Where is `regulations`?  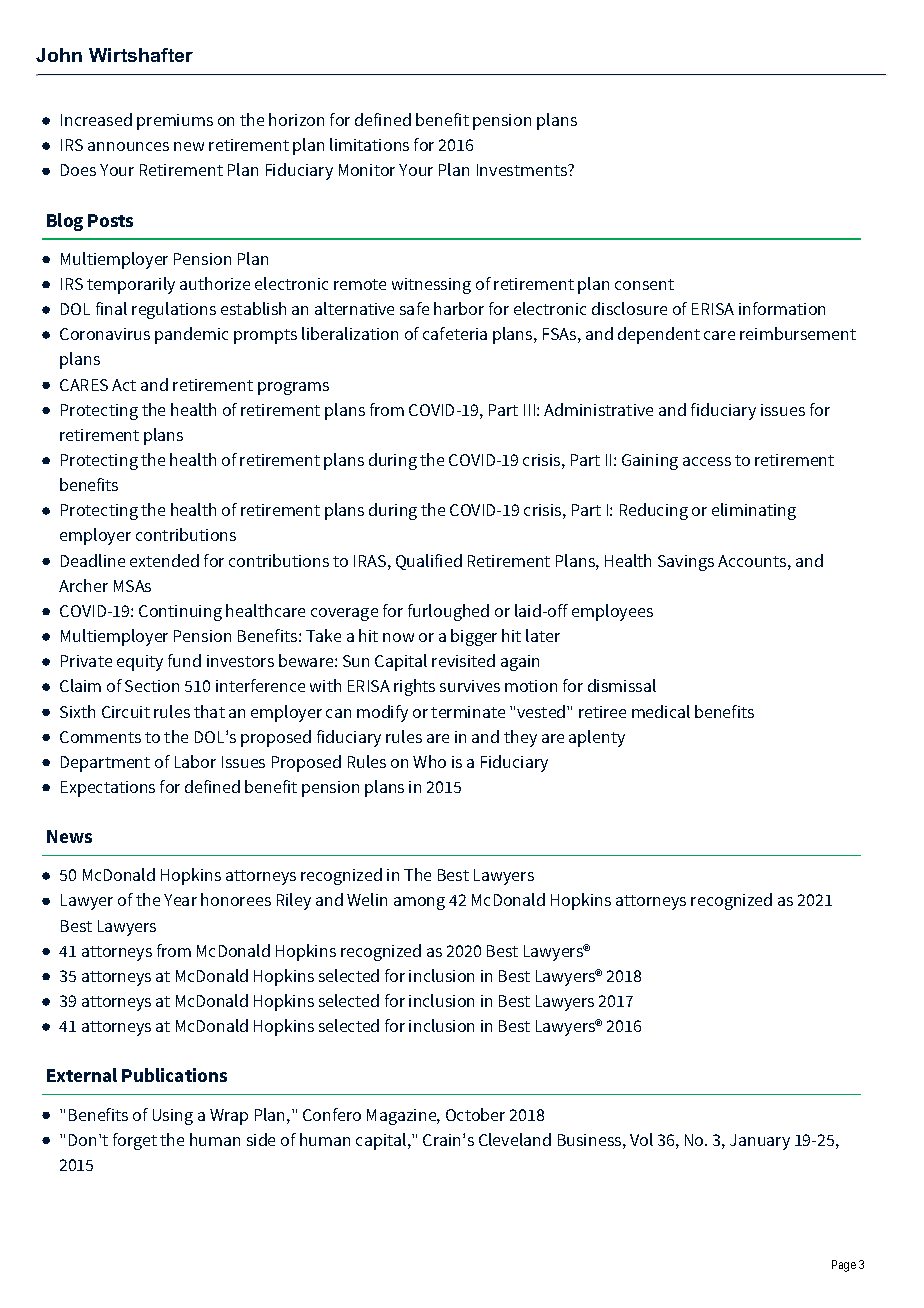 regulations is located at coordinates (174, 310).
